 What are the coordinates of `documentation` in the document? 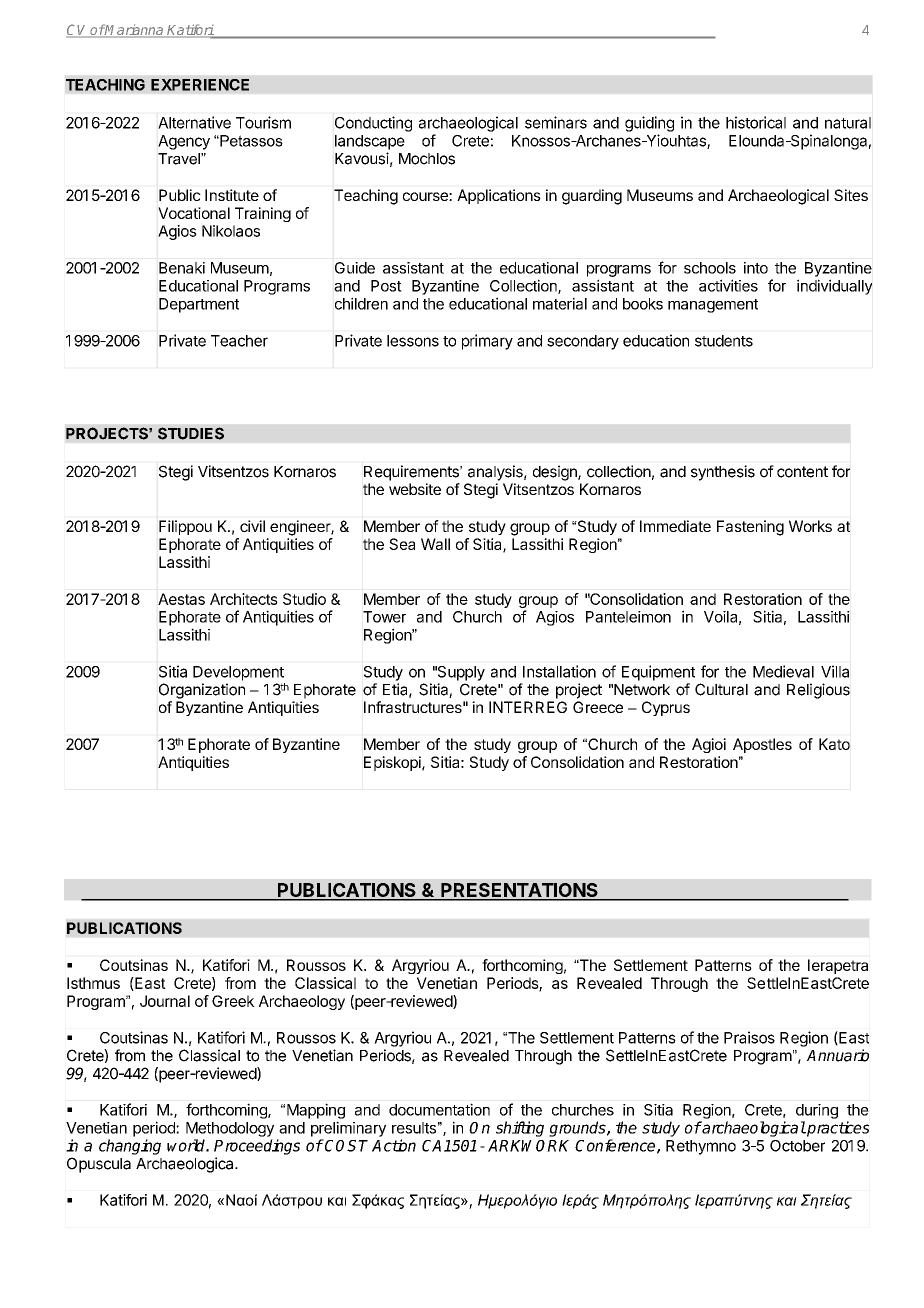 It's located at (439, 1109).
